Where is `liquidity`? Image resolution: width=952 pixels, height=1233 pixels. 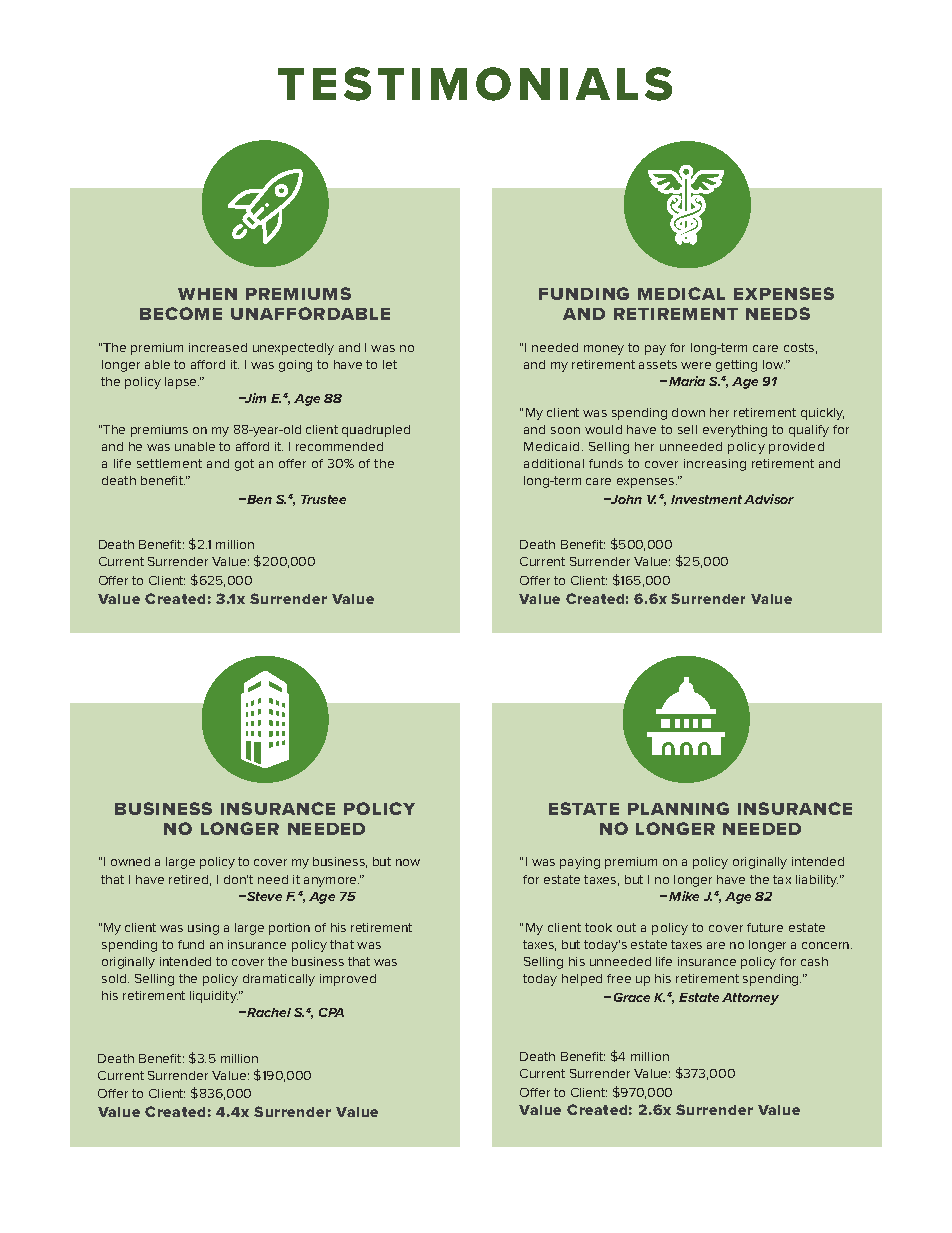 liquidity is located at coordinates (214, 997).
